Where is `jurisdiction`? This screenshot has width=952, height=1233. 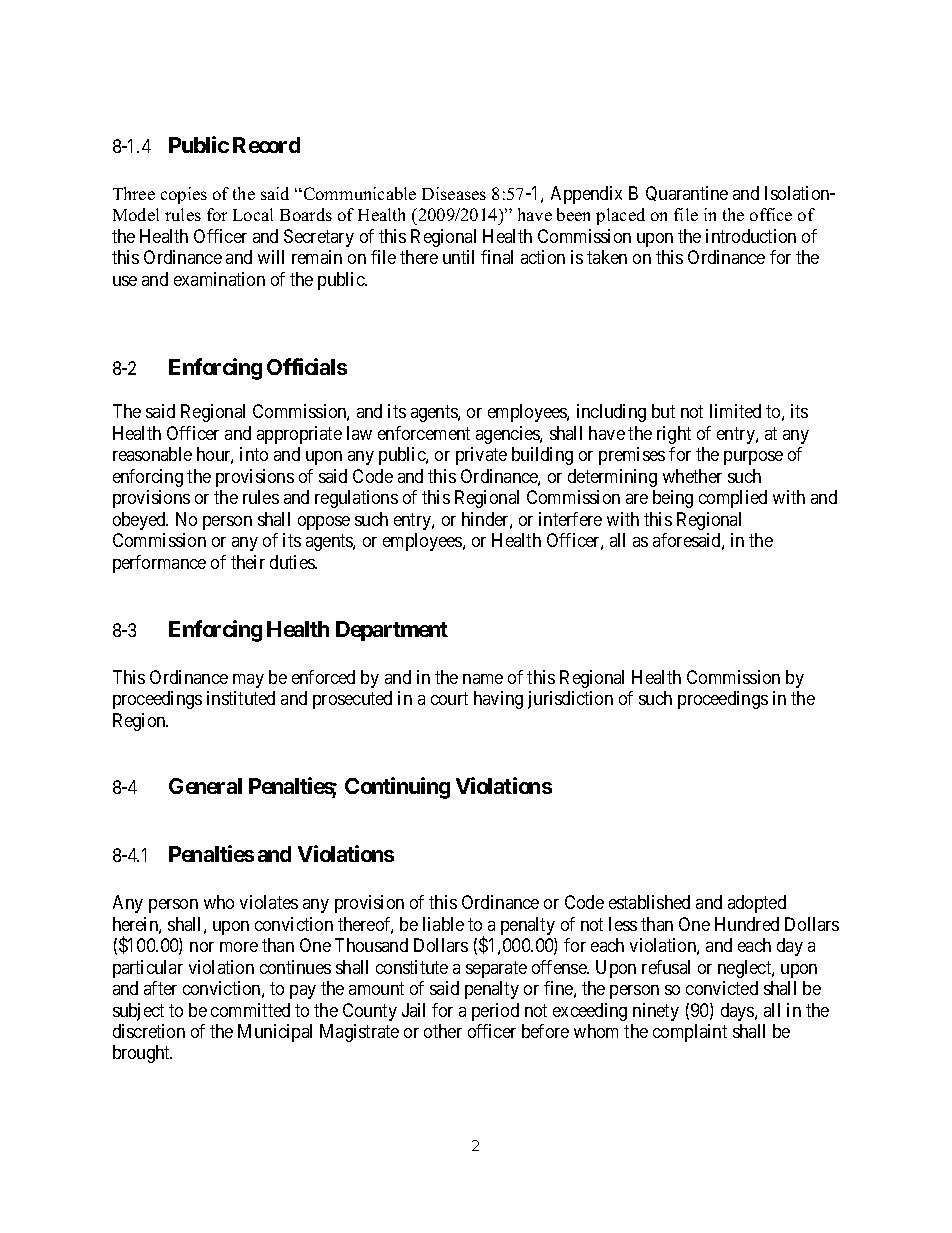 jurisdiction is located at coordinates (570, 700).
